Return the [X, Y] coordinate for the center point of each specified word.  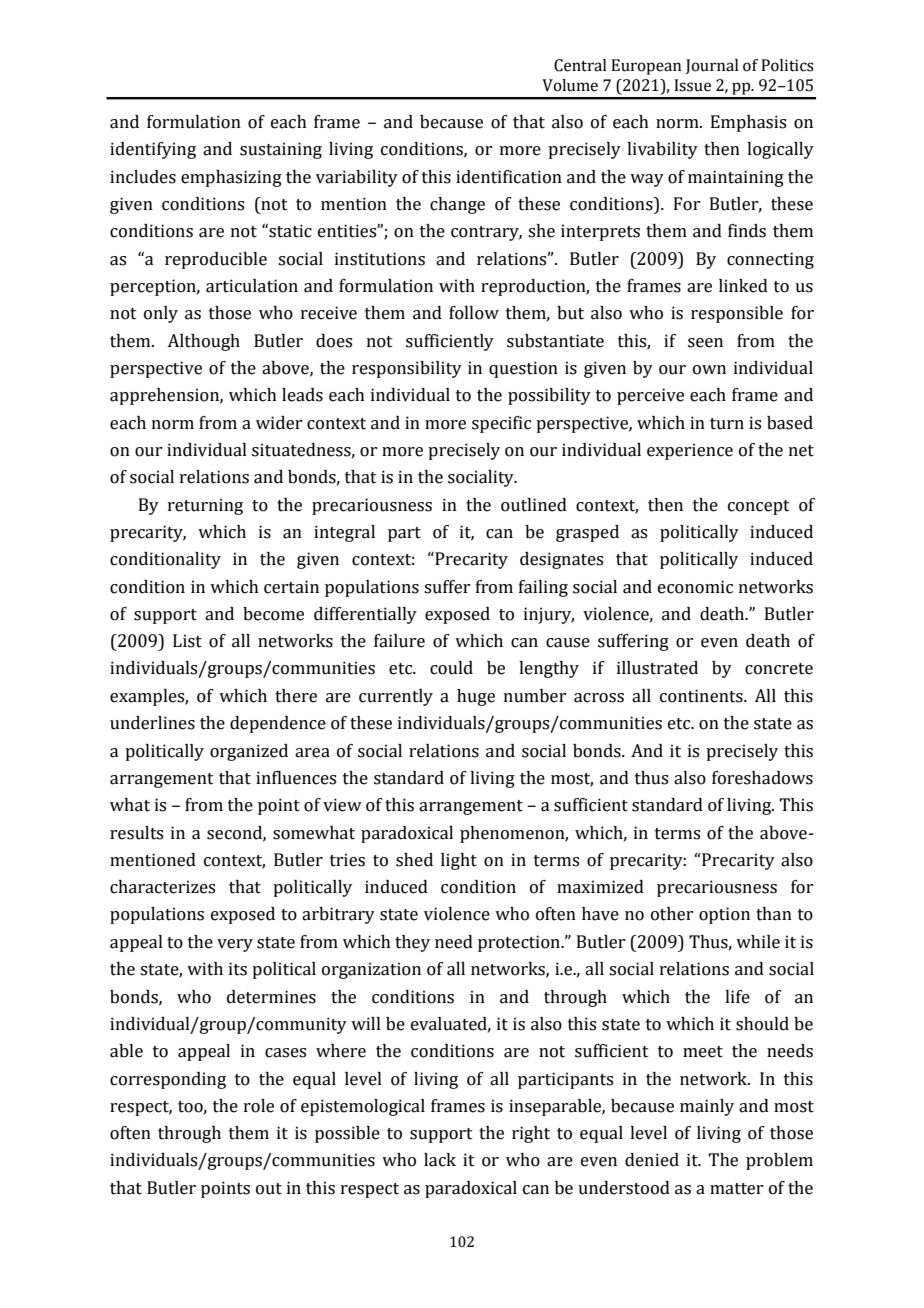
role [259, 1106]
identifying [153, 150]
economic [695, 587]
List [187, 641]
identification [509, 177]
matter [736, 1189]
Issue [692, 85]
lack [440, 1160]
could [451, 668]
